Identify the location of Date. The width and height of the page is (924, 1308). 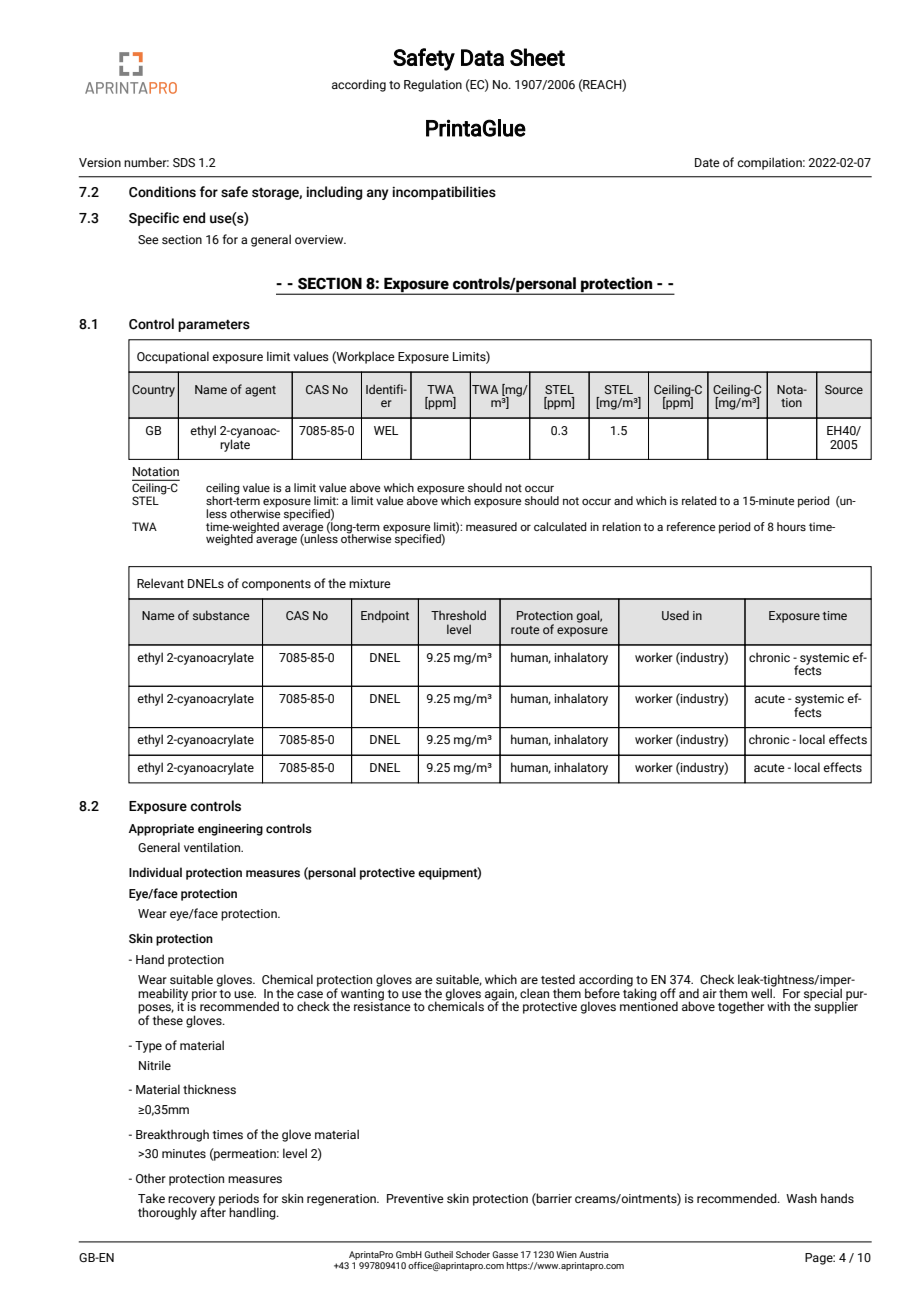
(707, 162).
